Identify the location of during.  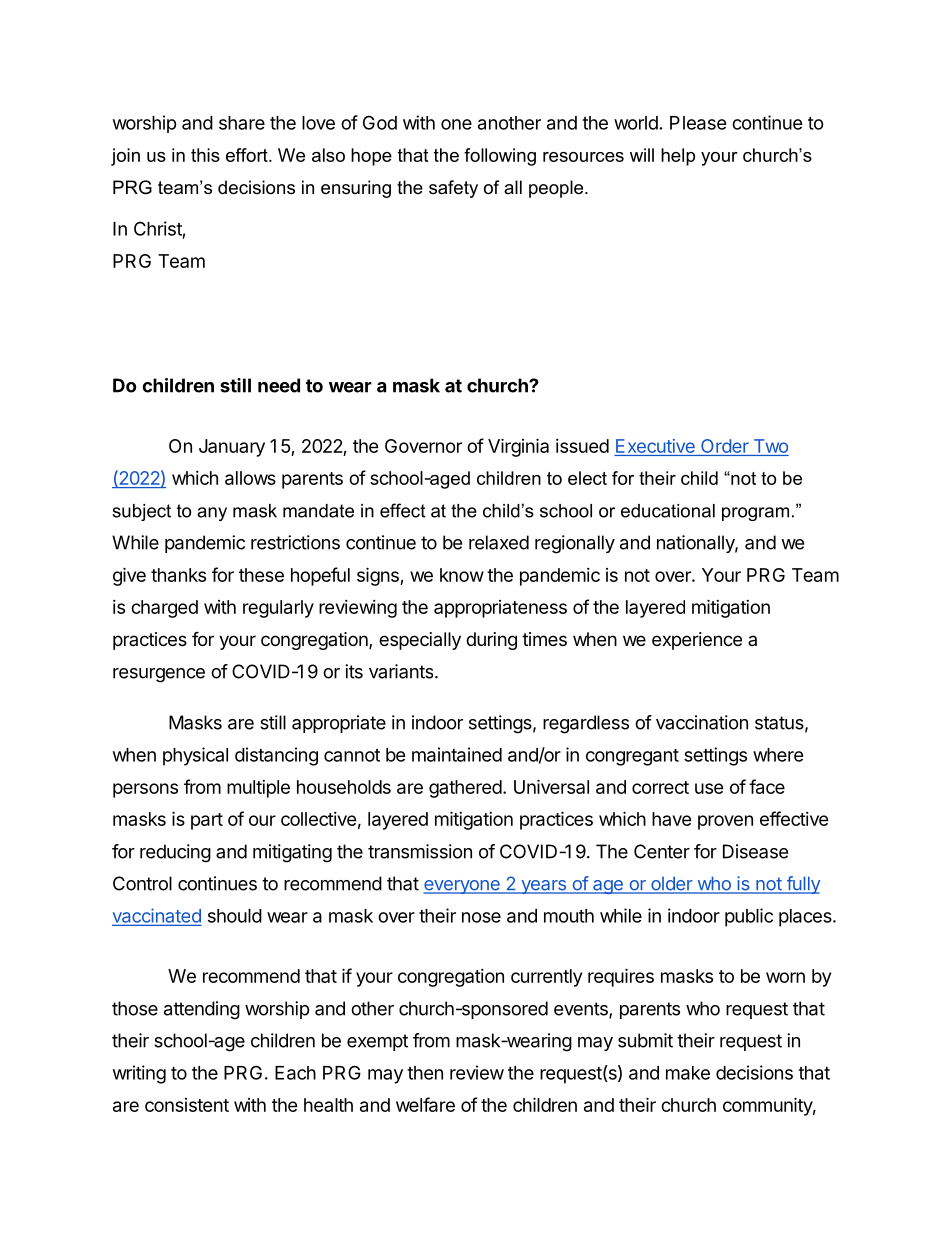
(491, 641).
